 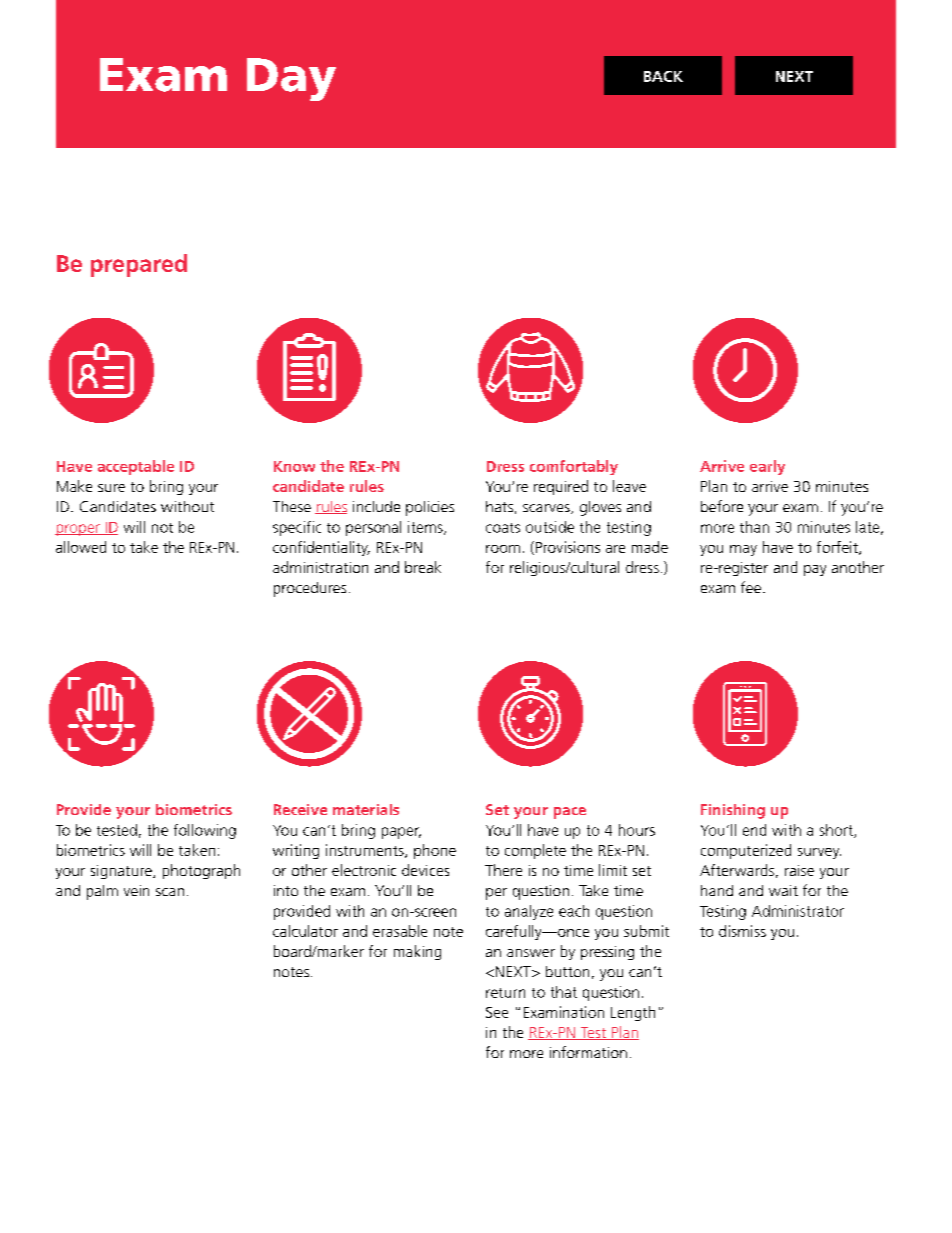 What do you see at coordinates (733, 811) in the page?
I see `Finishing` at bounding box center [733, 811].
